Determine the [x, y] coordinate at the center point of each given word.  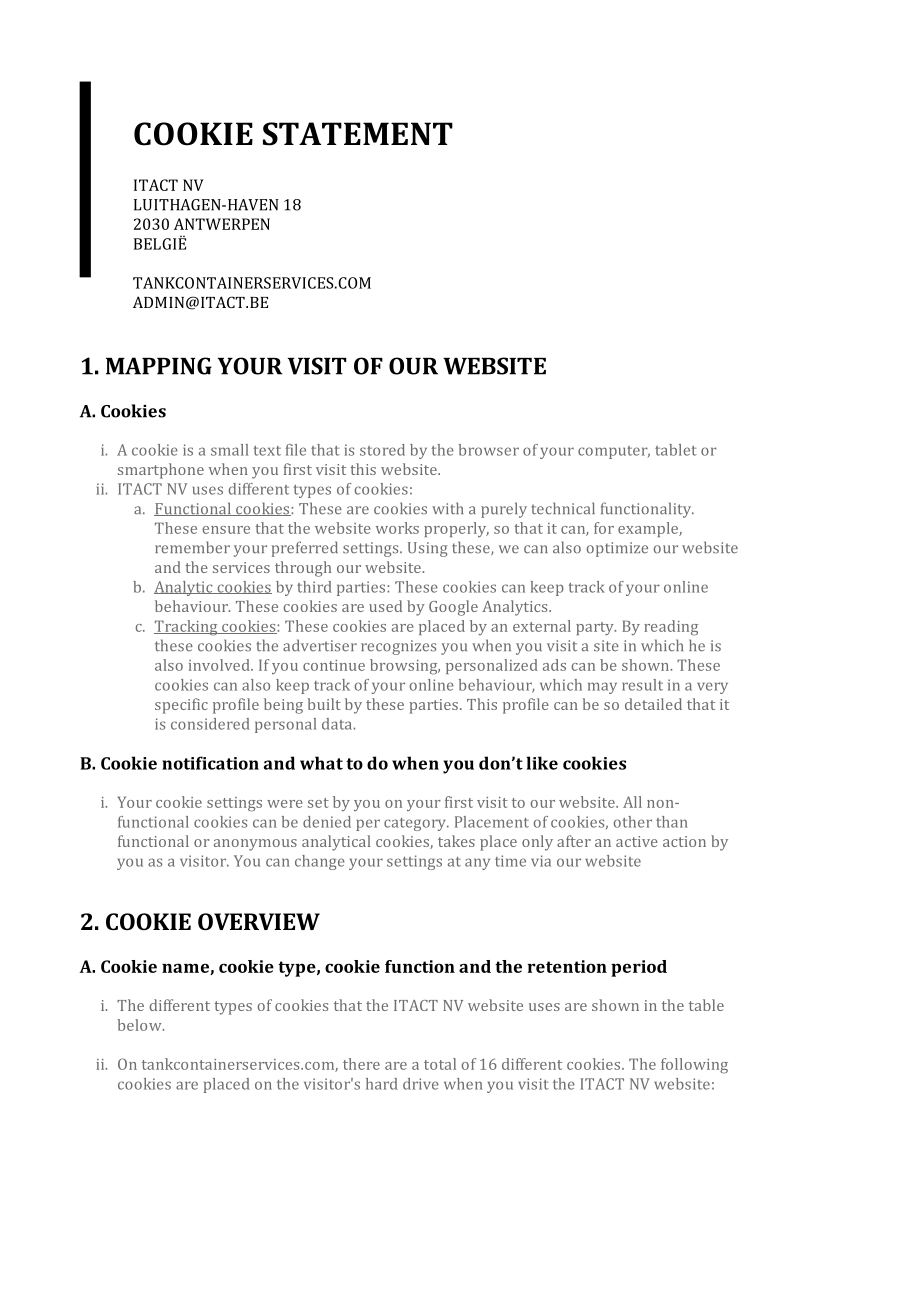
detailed [653, 704]
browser [489, 450]
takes [456, 841]
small [229, 450]
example [649, 529]
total [440, 1064]
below [141, 1025]
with [447, 508]
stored [382, 450]
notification [210, 763]
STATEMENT [358, 134]
